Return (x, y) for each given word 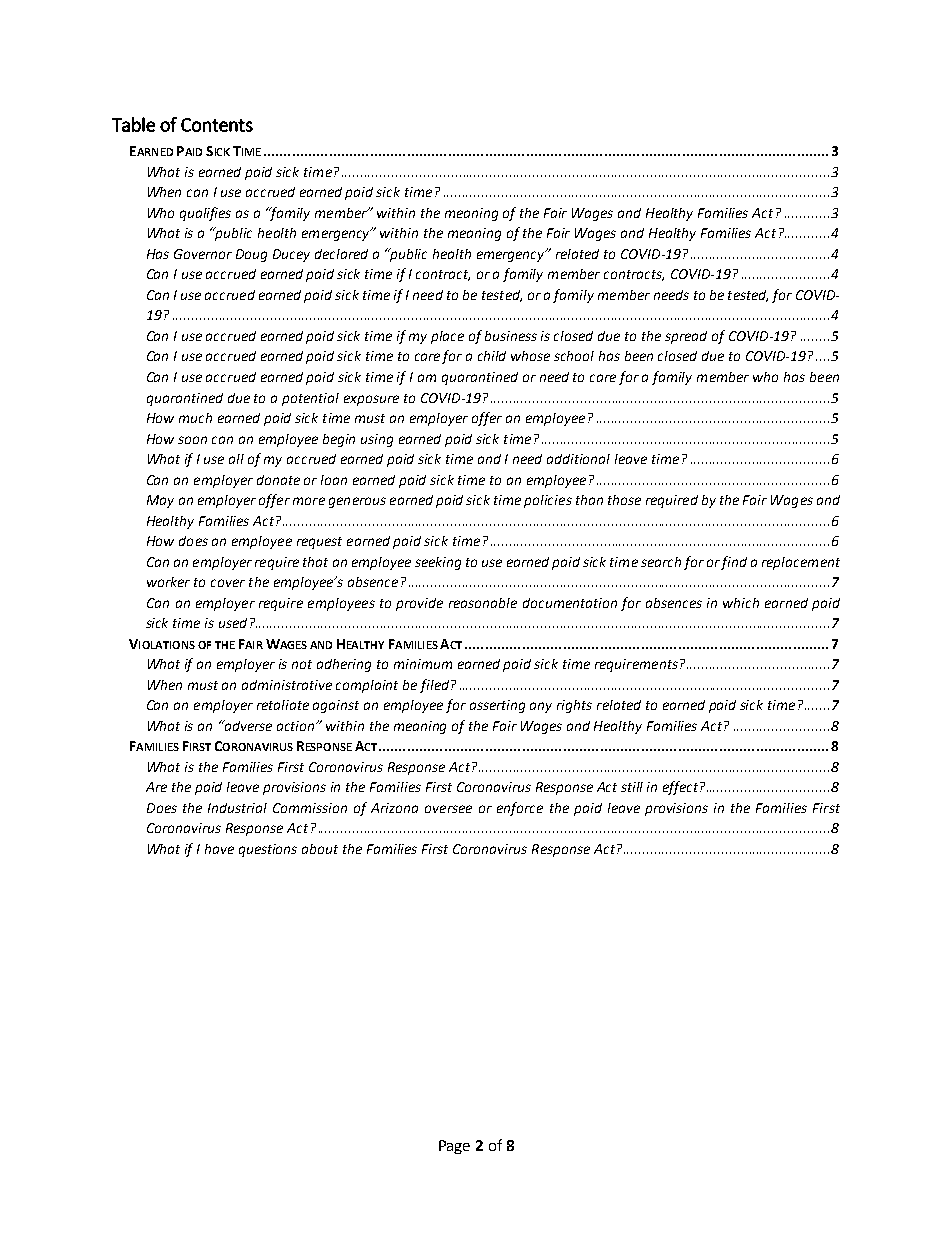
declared (341, 254)
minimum (423, 664)
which (741, 603)
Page (454, 1147)
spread (686, 337)
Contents (217, 125)
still (632, 787)
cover (228, 583)
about (320, 849)
